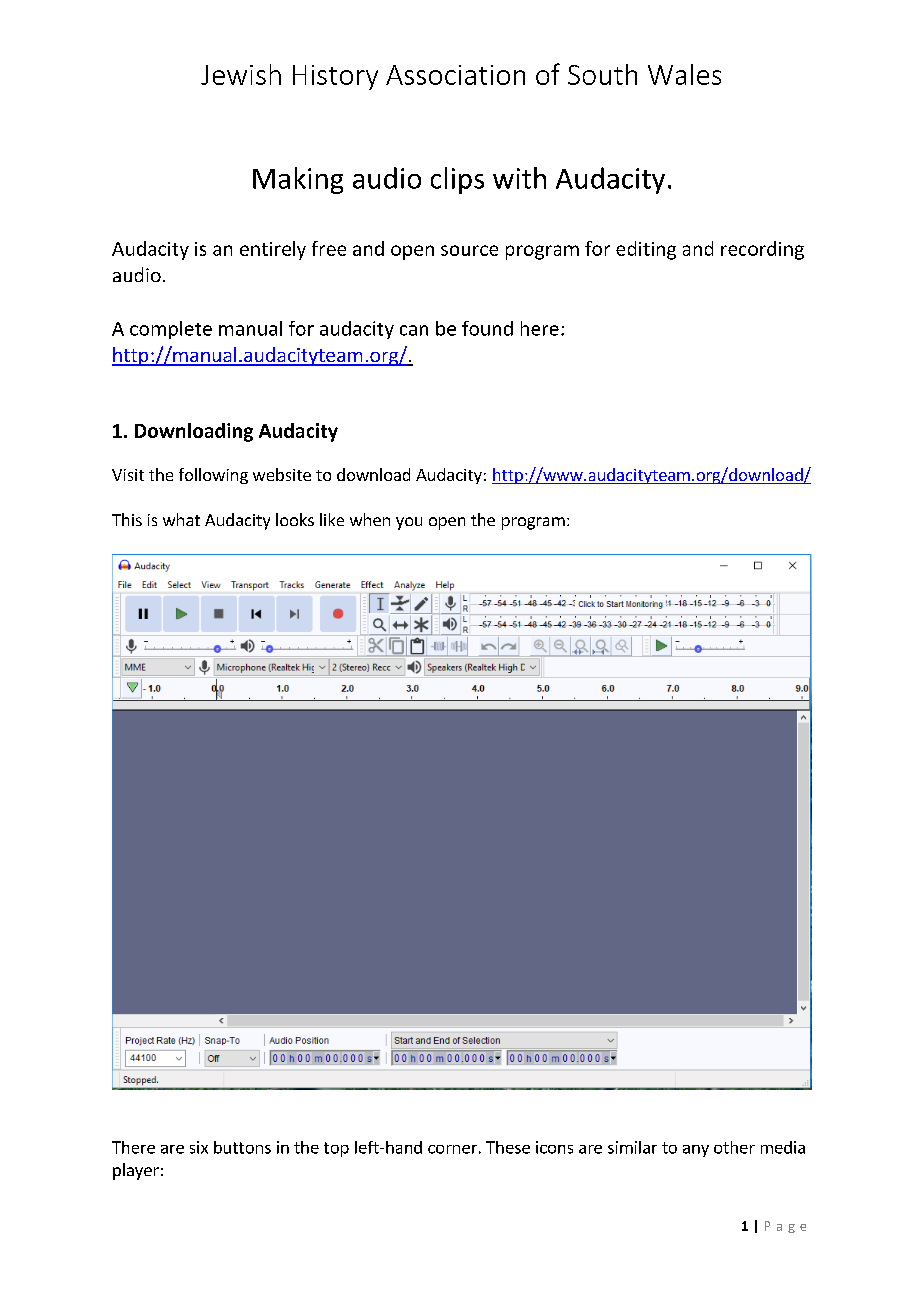  What do you see at coordinates (171, 330) in the screenshot?
I see `complete` at bounding box center [171, 330].
